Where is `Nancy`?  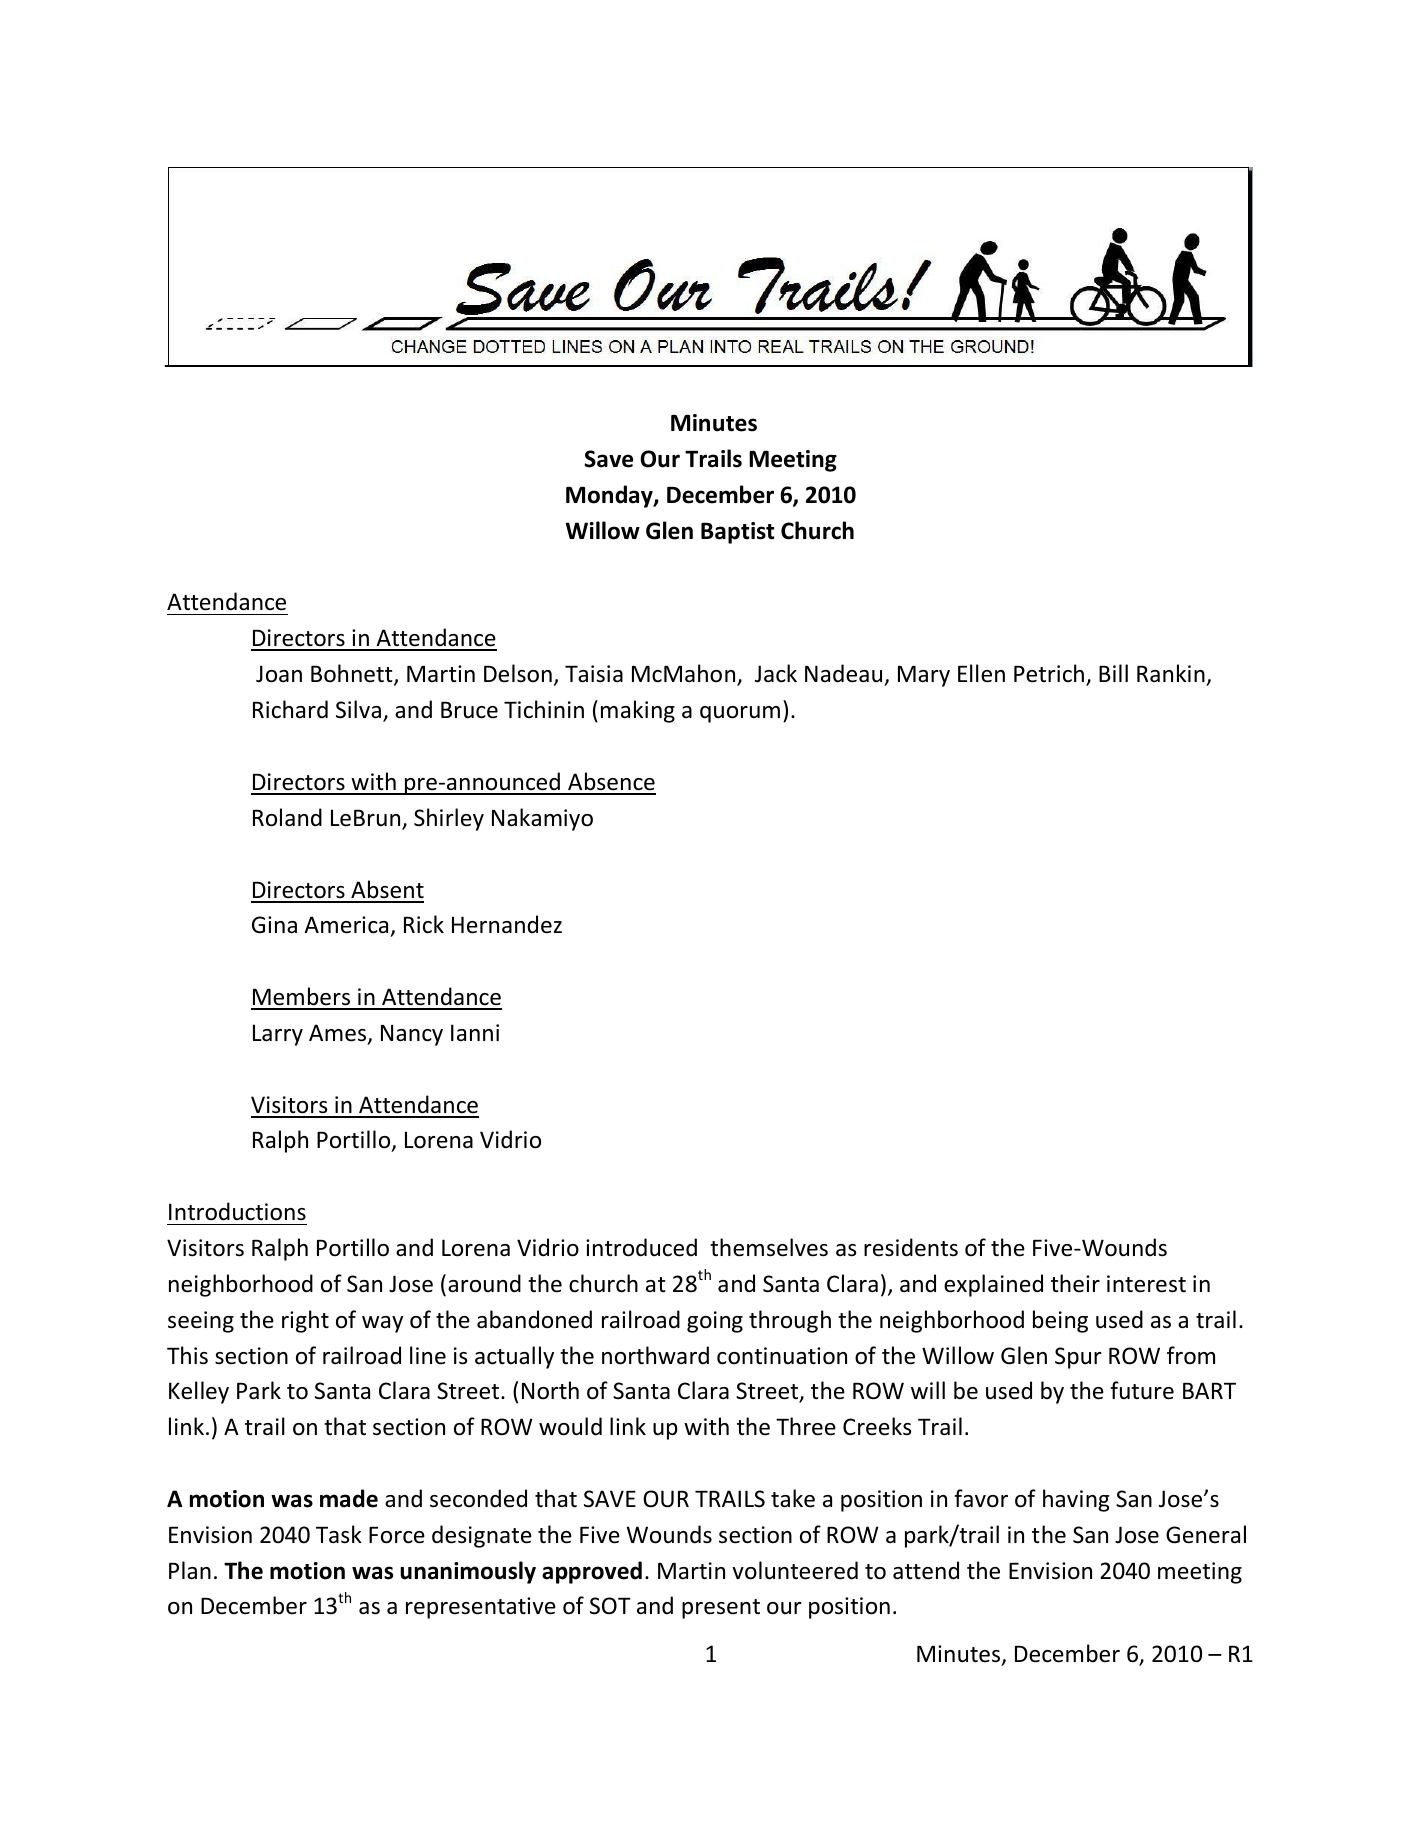
Nancy is located at coordinates (412, 1035).
